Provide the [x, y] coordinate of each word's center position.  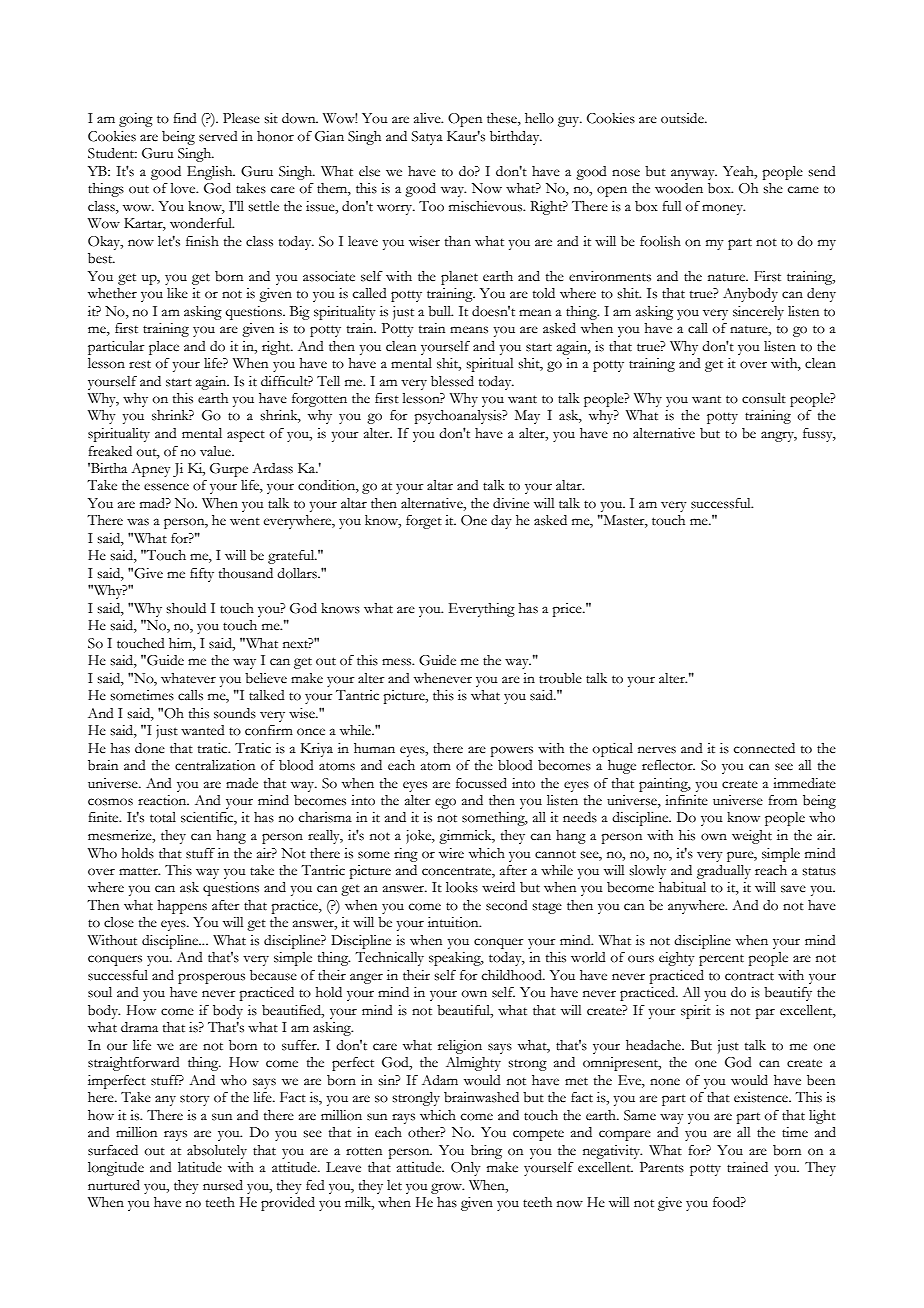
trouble [560, 678]
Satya [427, 138]
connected [764, 748]
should [186, 608]
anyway [694, 174]
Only [466, 1169]
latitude [200, 1167]
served [218, 136]
